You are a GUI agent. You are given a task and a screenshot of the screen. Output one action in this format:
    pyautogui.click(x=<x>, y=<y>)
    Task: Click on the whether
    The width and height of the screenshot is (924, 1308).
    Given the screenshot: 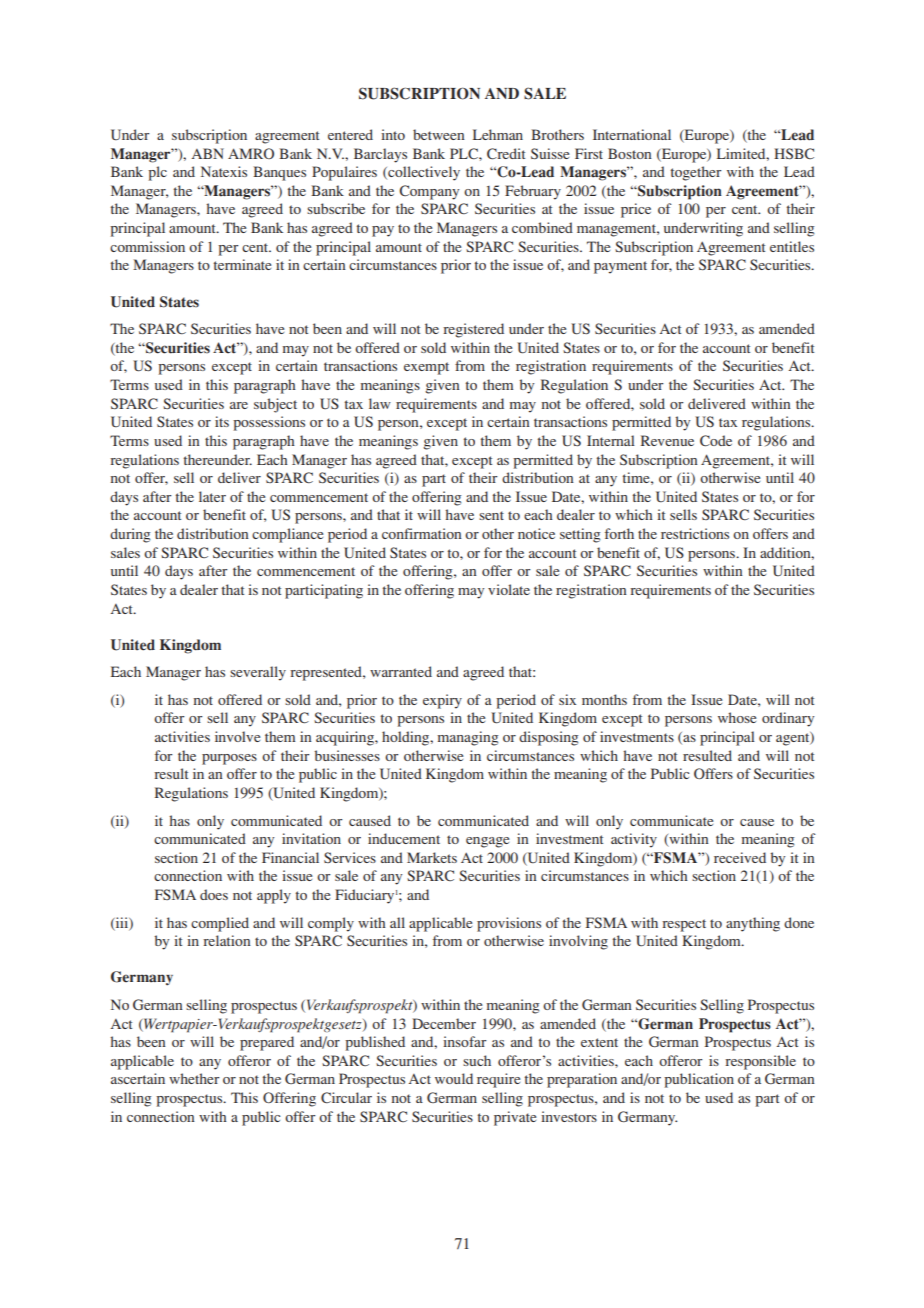 What is the action you would take?
    pyautogui.click(x=194, y=1078)
